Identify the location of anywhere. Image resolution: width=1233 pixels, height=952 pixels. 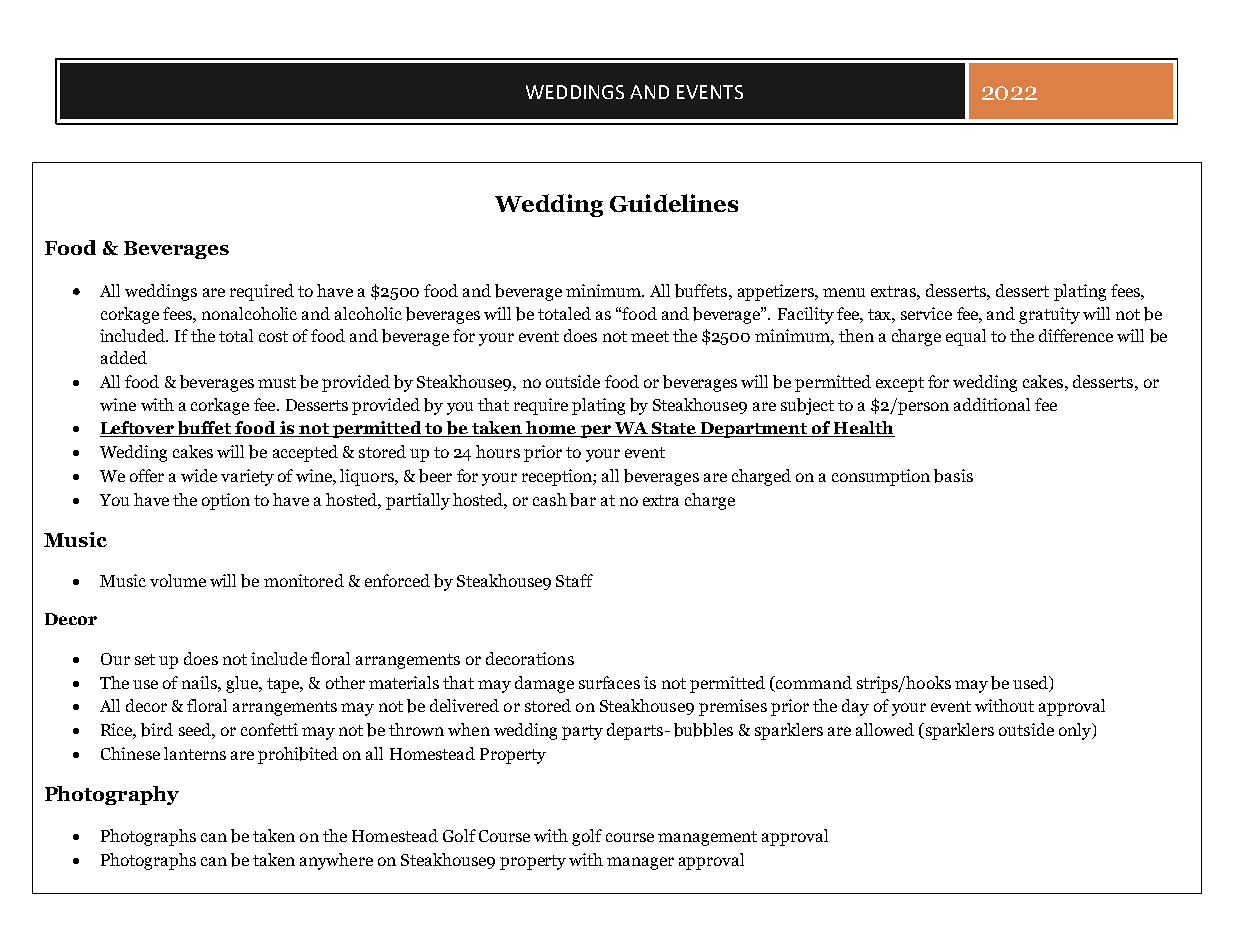
(336, 861).
